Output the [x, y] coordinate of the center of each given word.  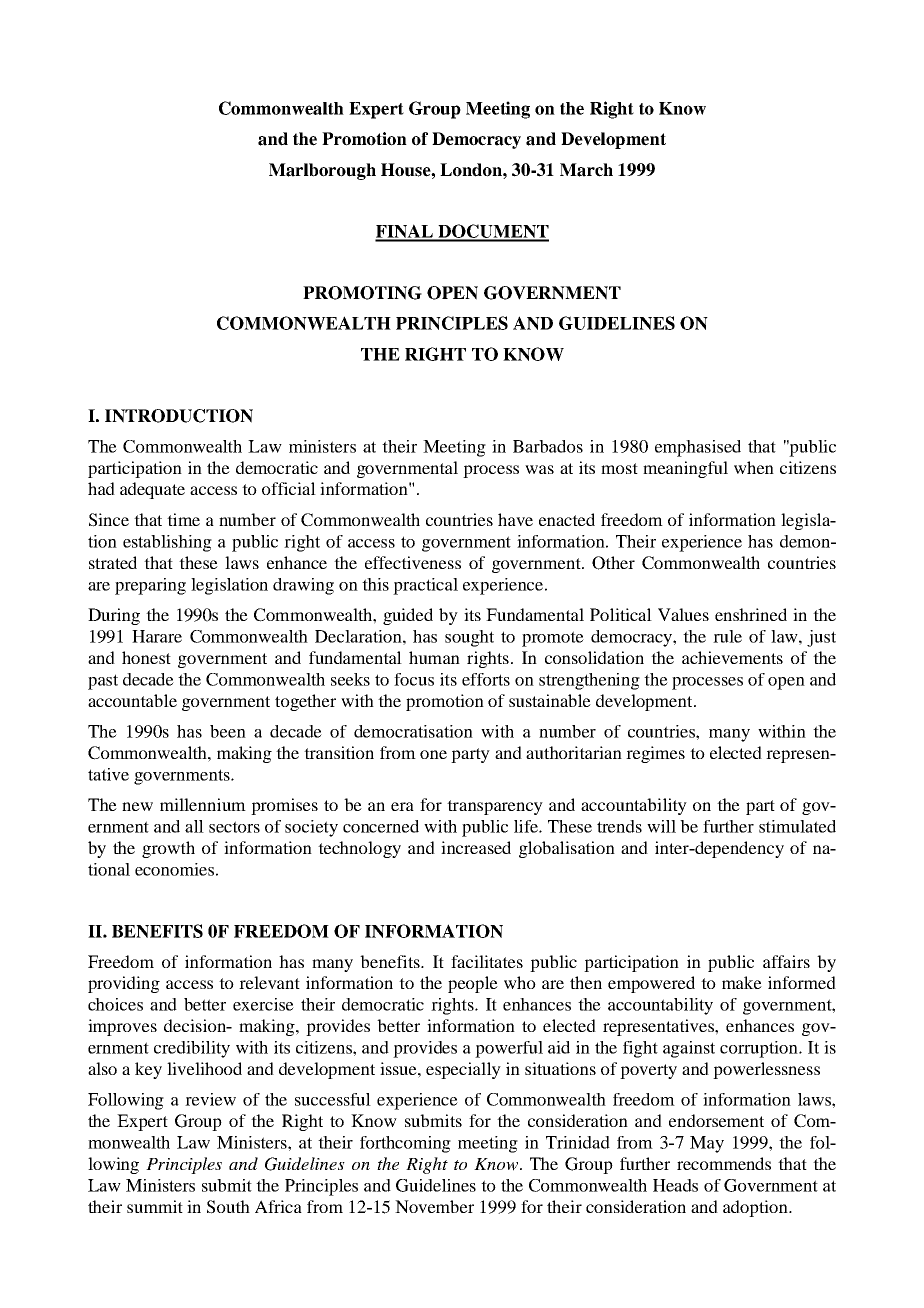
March [586, 170]
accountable [132, 700]
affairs [786, 961]
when [754, 467]
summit [155, 1206]
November [434, 1206]
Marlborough [322, 171]
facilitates [487, 961]
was [539, 469]
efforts [486, 679]
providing [124, 984]
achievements [732, 657]
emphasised [698, 448]
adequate [152, 490]
